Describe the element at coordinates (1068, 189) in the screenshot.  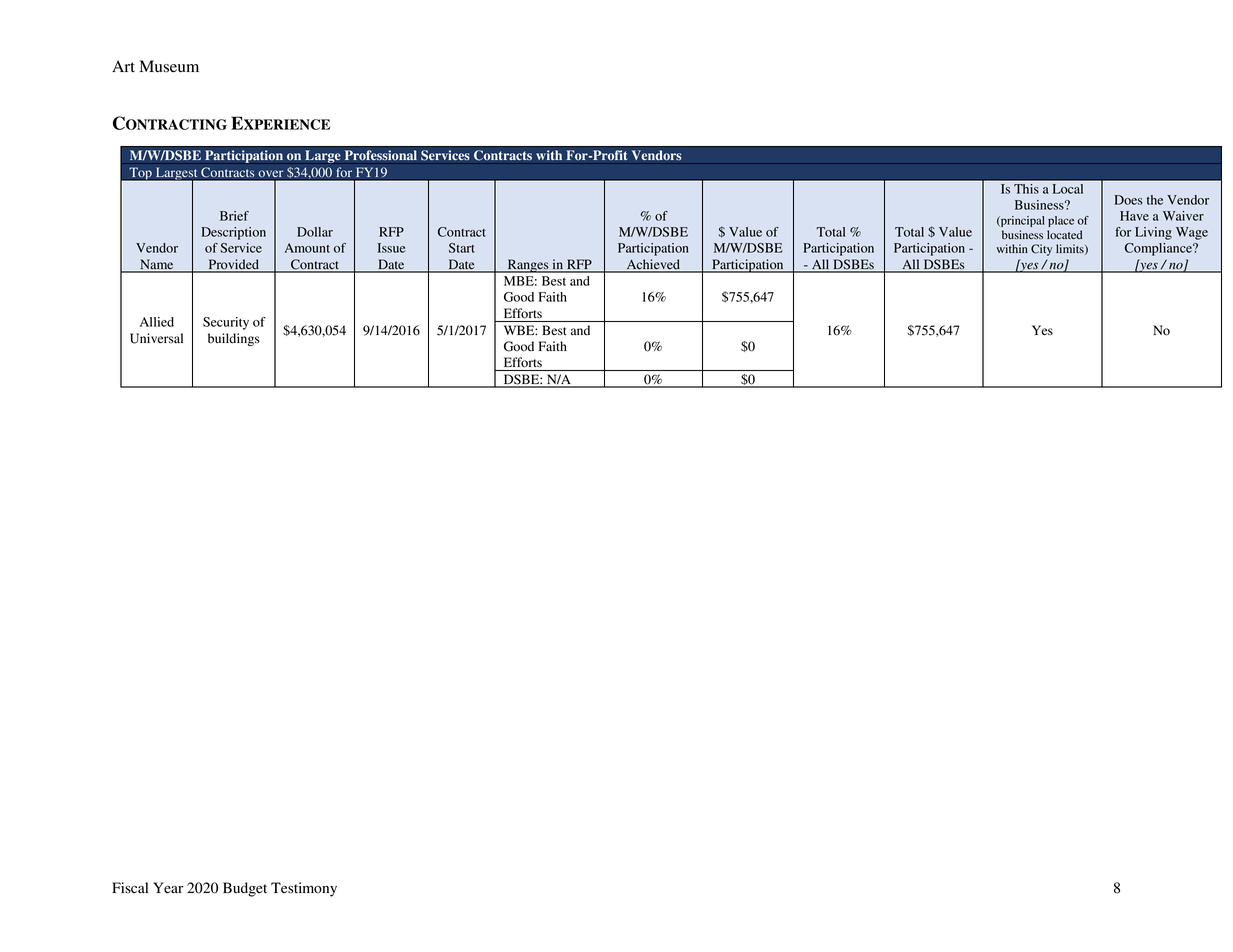
I see `Local` at that location.
